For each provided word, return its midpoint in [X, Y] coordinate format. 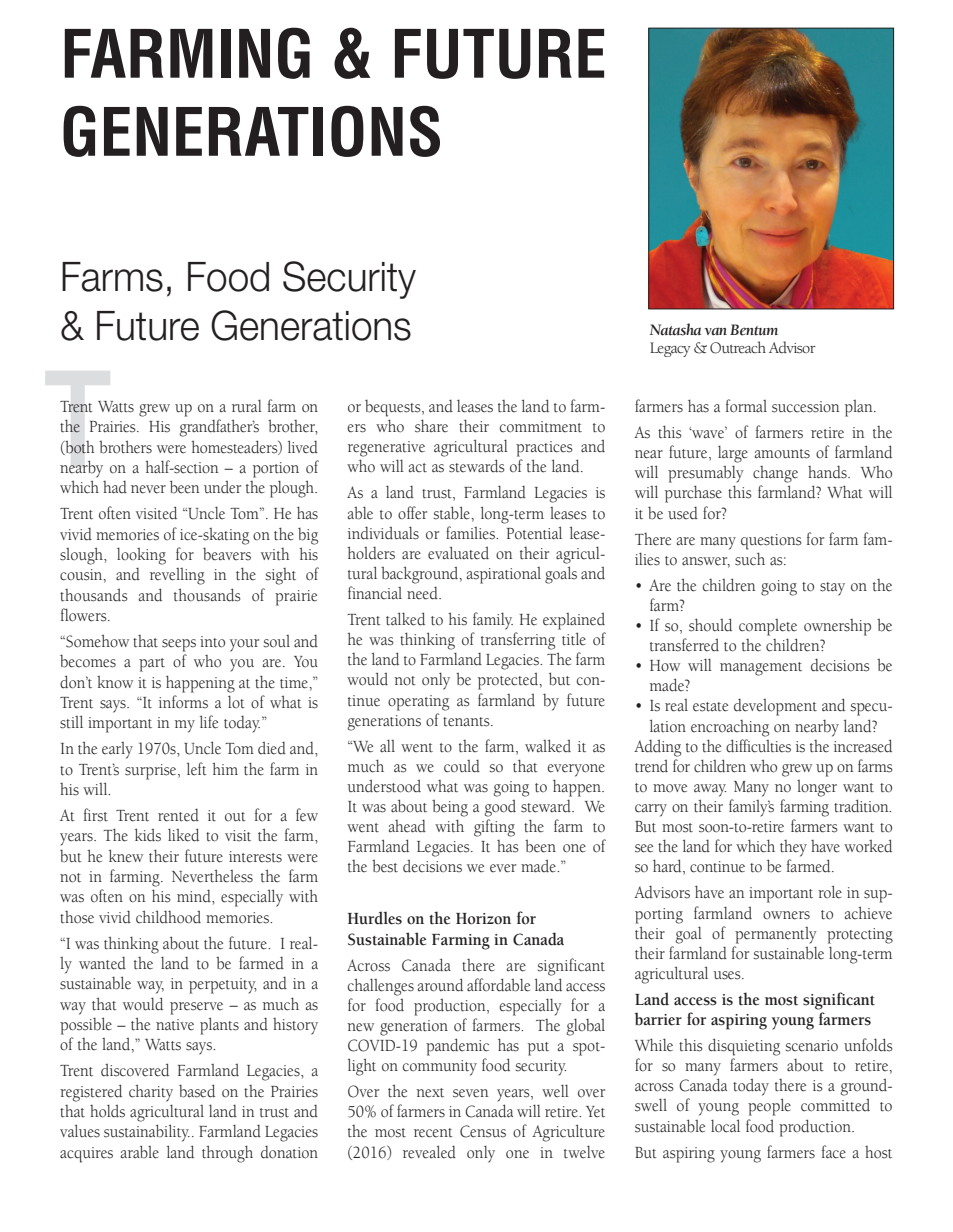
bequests [394, 408]
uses [728, 975]
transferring [518, 641]
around [440, 985]
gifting [494, 828]
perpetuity [223, 986]
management [761, 669]
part [152, 665]
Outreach [738, 347]
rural [247, 406]
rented [178, 815]
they [793, 848]
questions [771, 542]
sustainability [147, 1133]
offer [412, 513]
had [115, 487]
